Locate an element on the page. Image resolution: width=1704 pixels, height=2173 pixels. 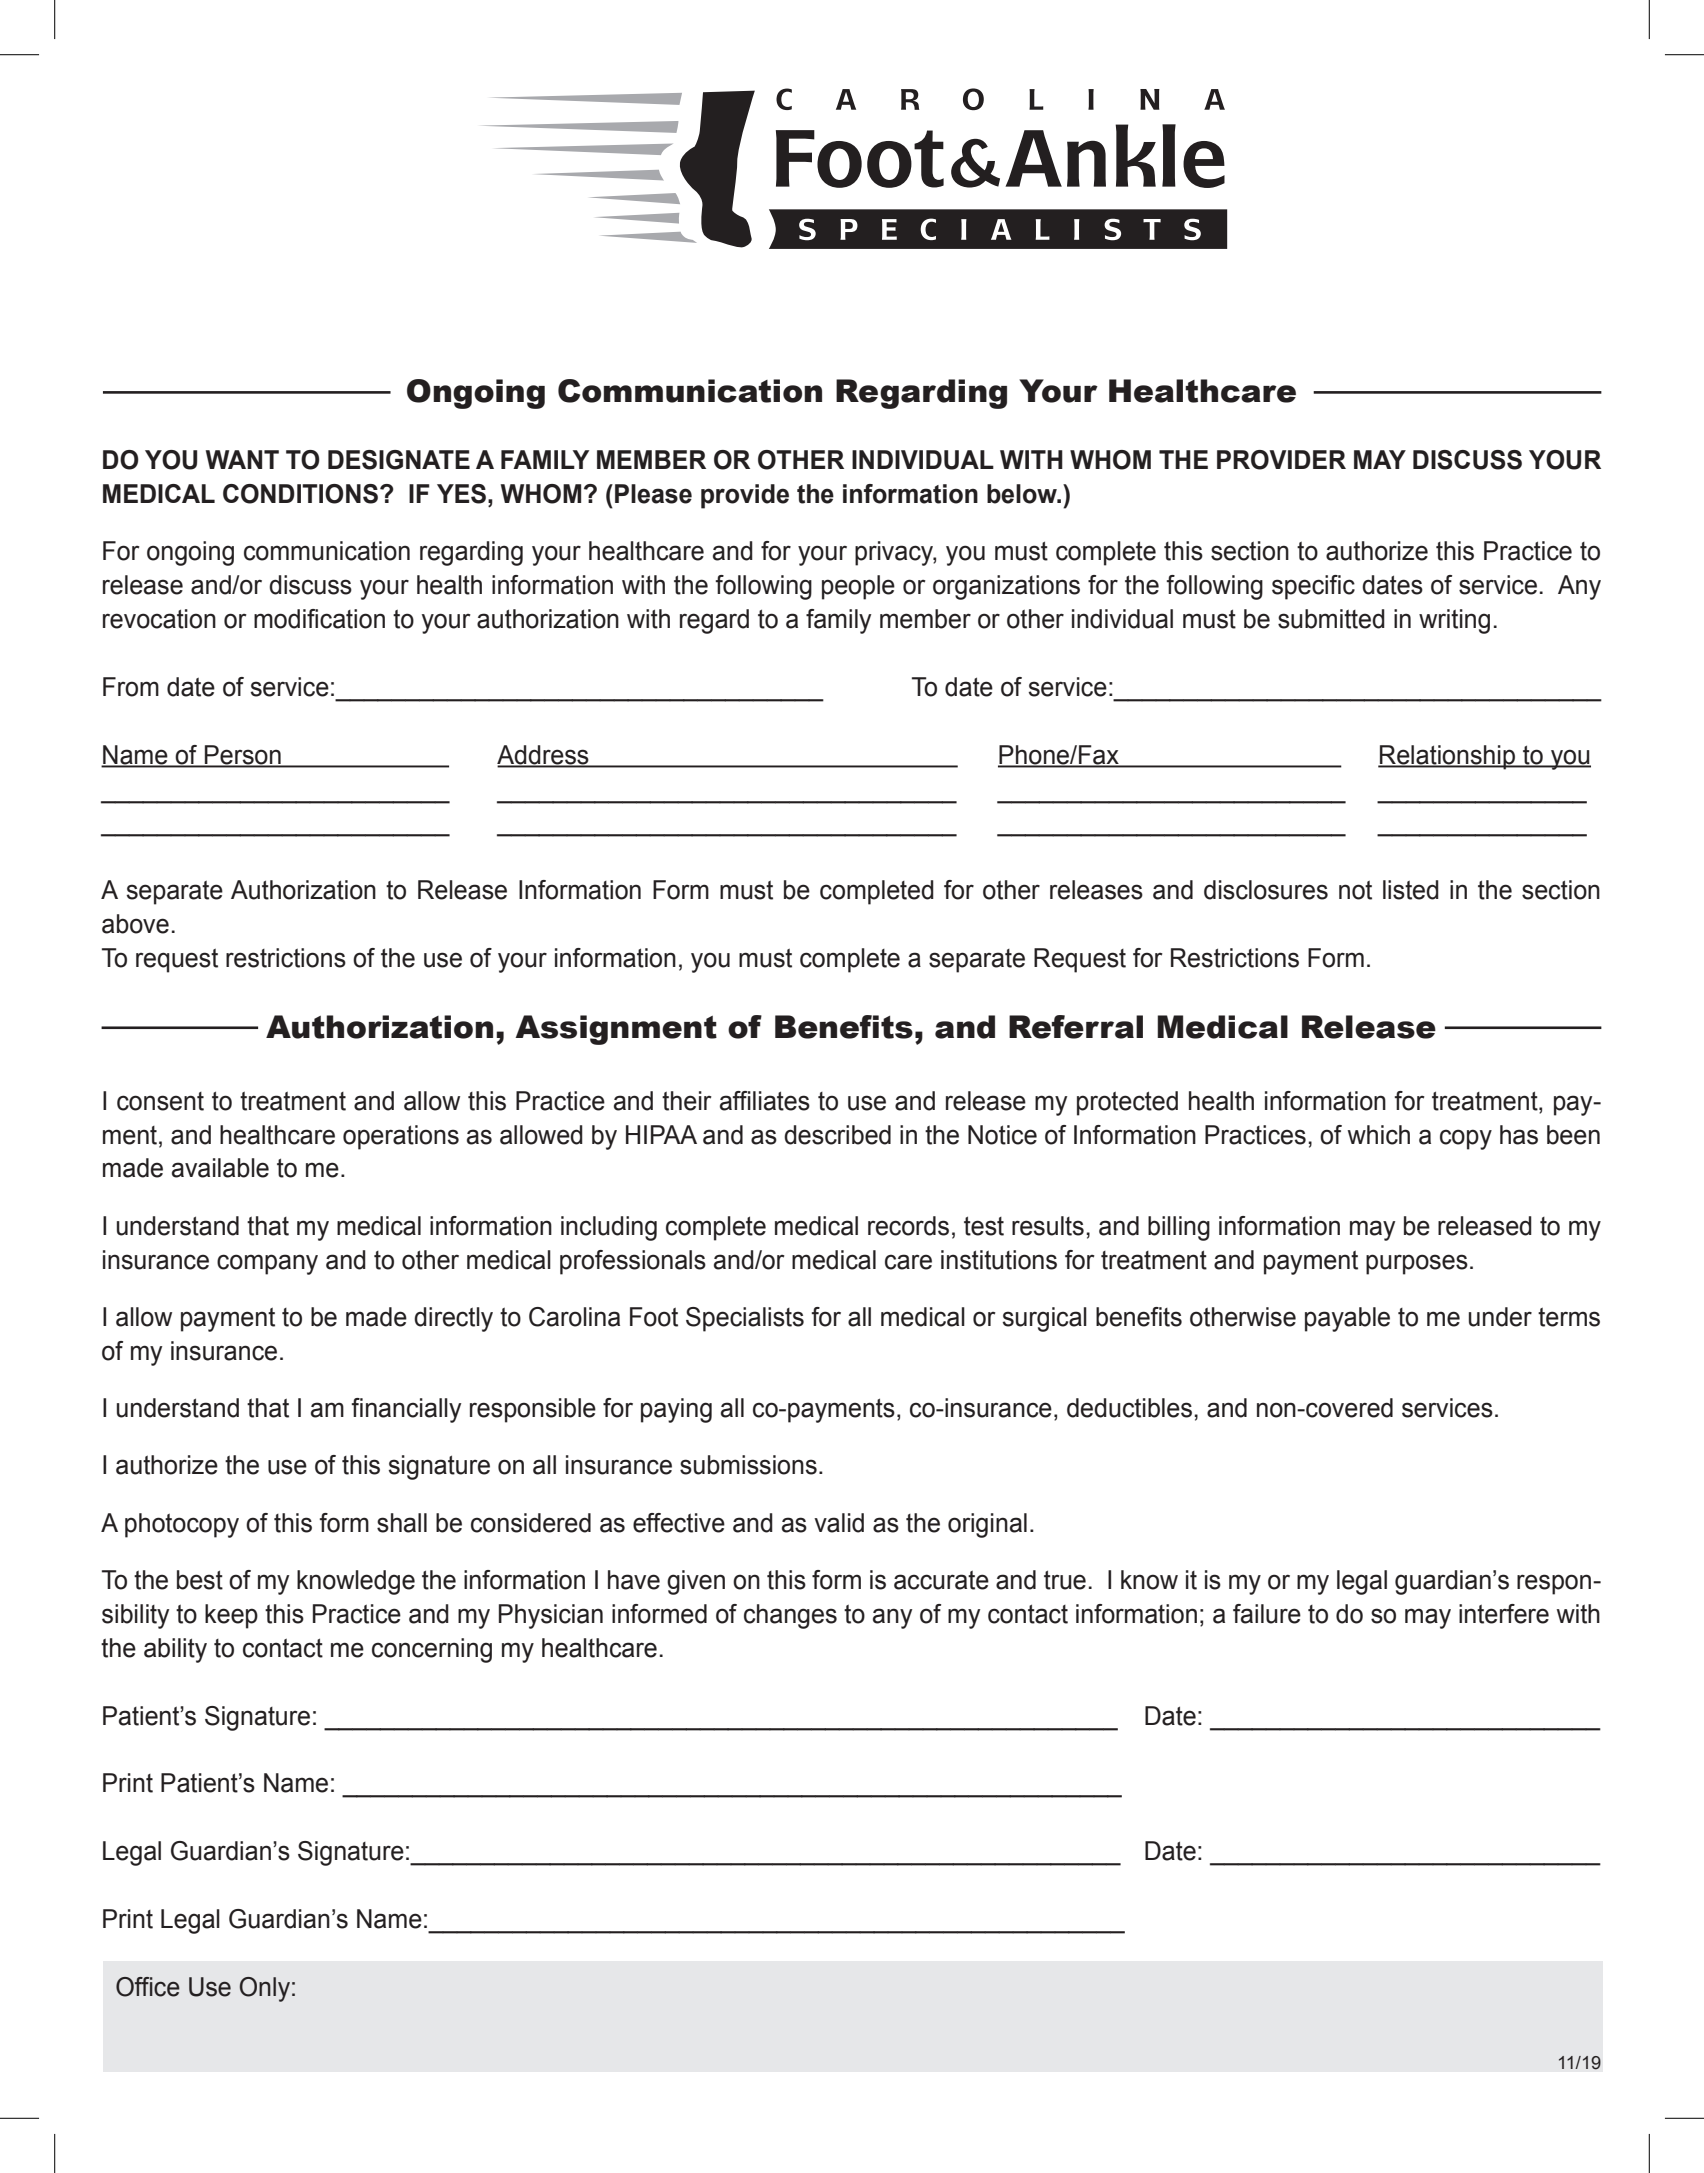
interfere is located at coordinates (1504, 1614).
